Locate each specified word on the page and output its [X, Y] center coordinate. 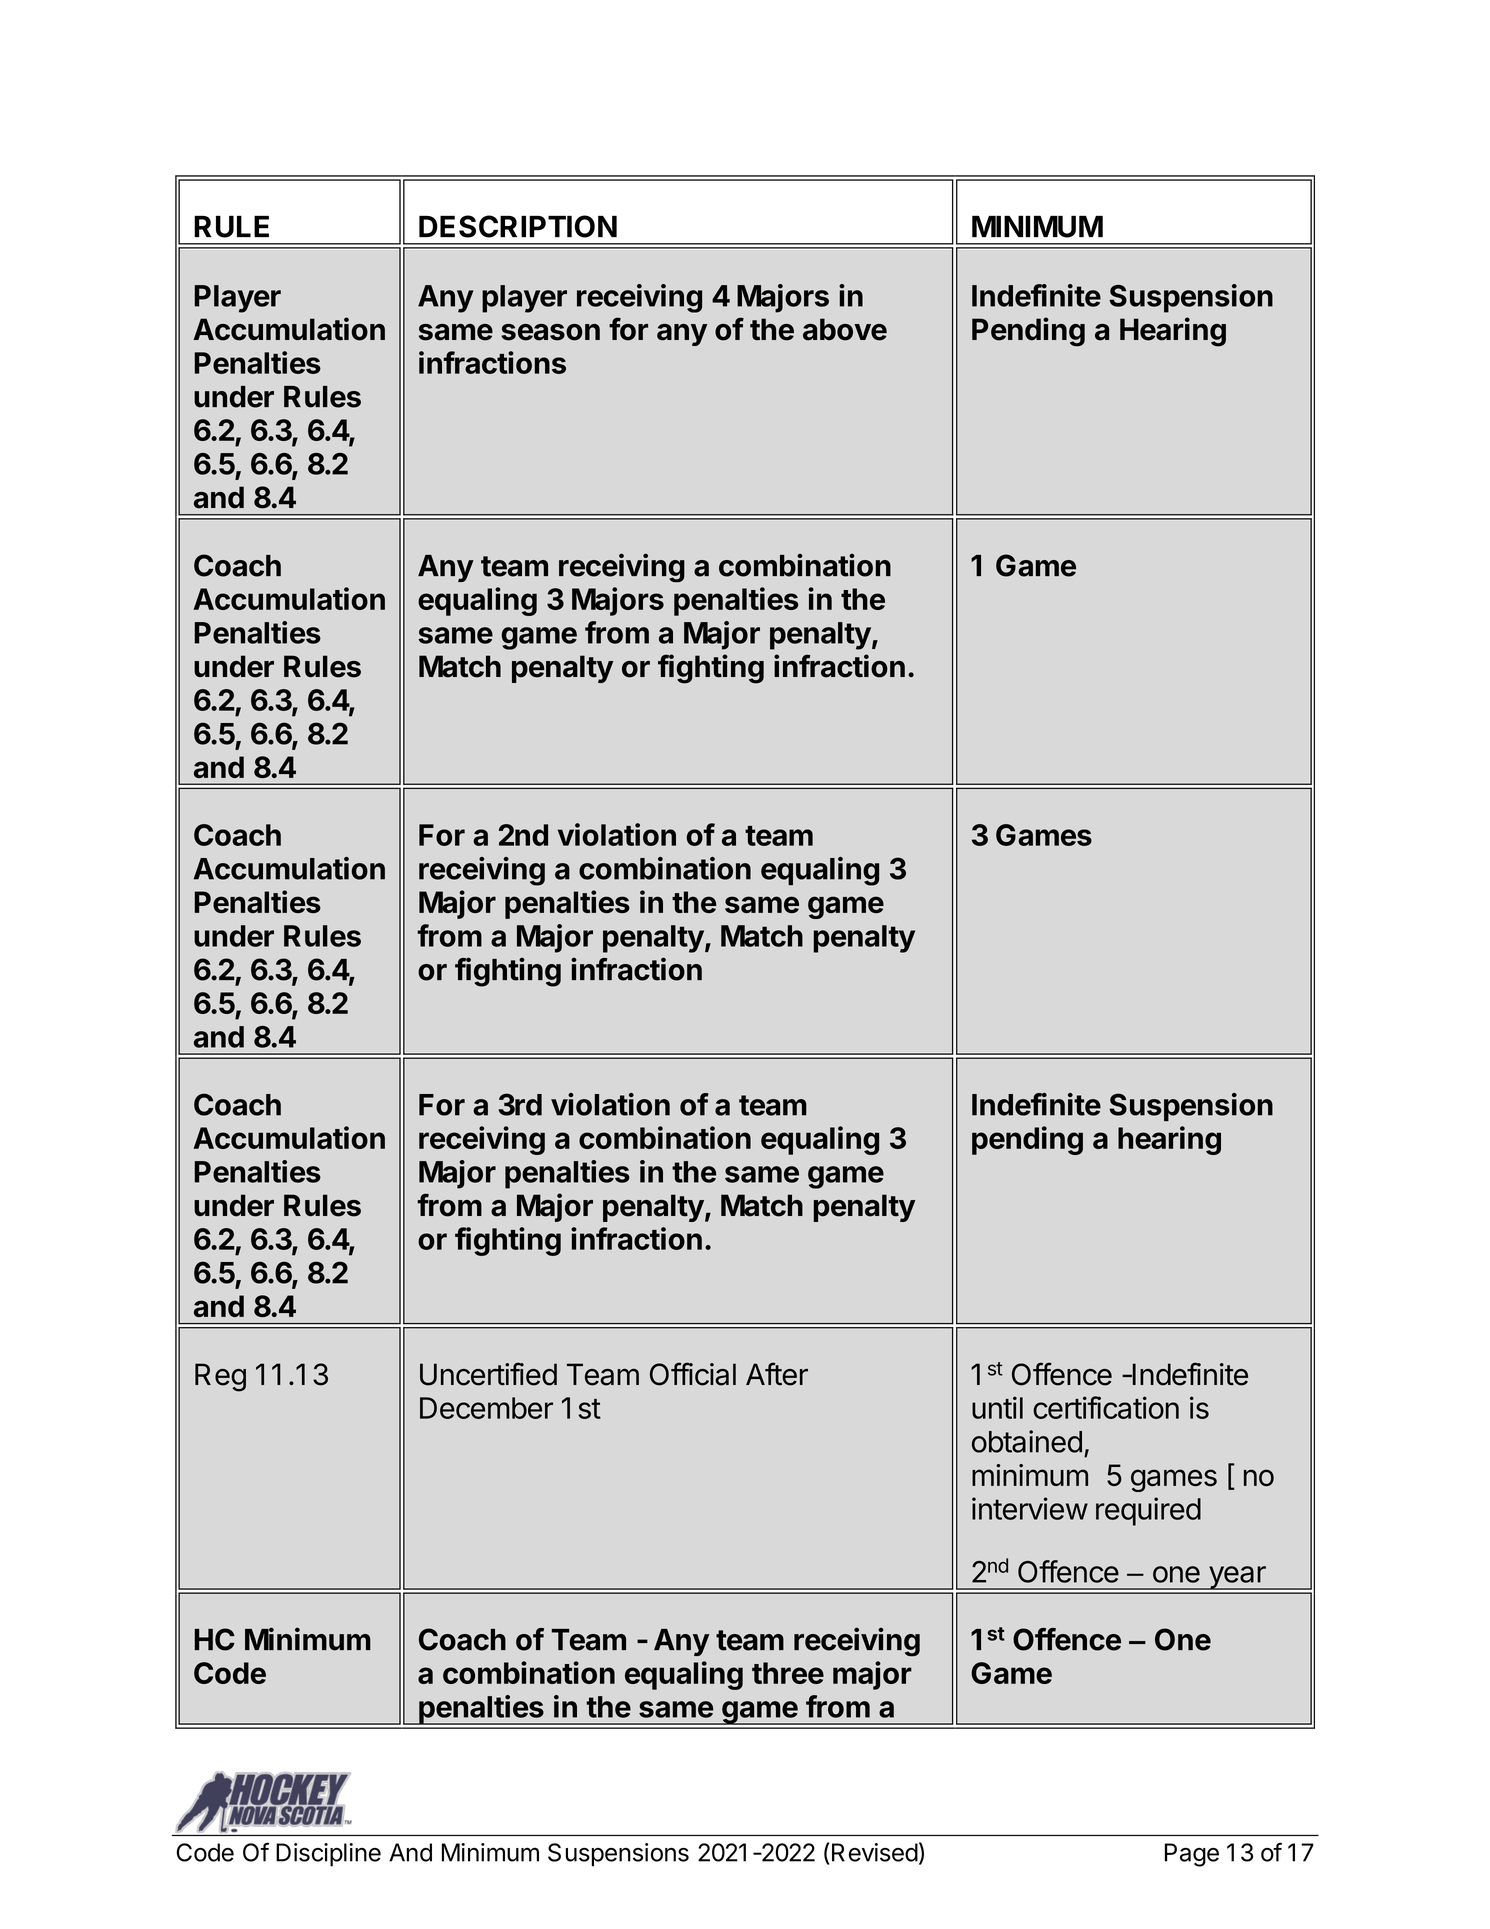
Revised [875, 1852]
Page [1192, 1855]
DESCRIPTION [518, 226]
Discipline [328, 1855]
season [550, 332]
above [845, 329]
